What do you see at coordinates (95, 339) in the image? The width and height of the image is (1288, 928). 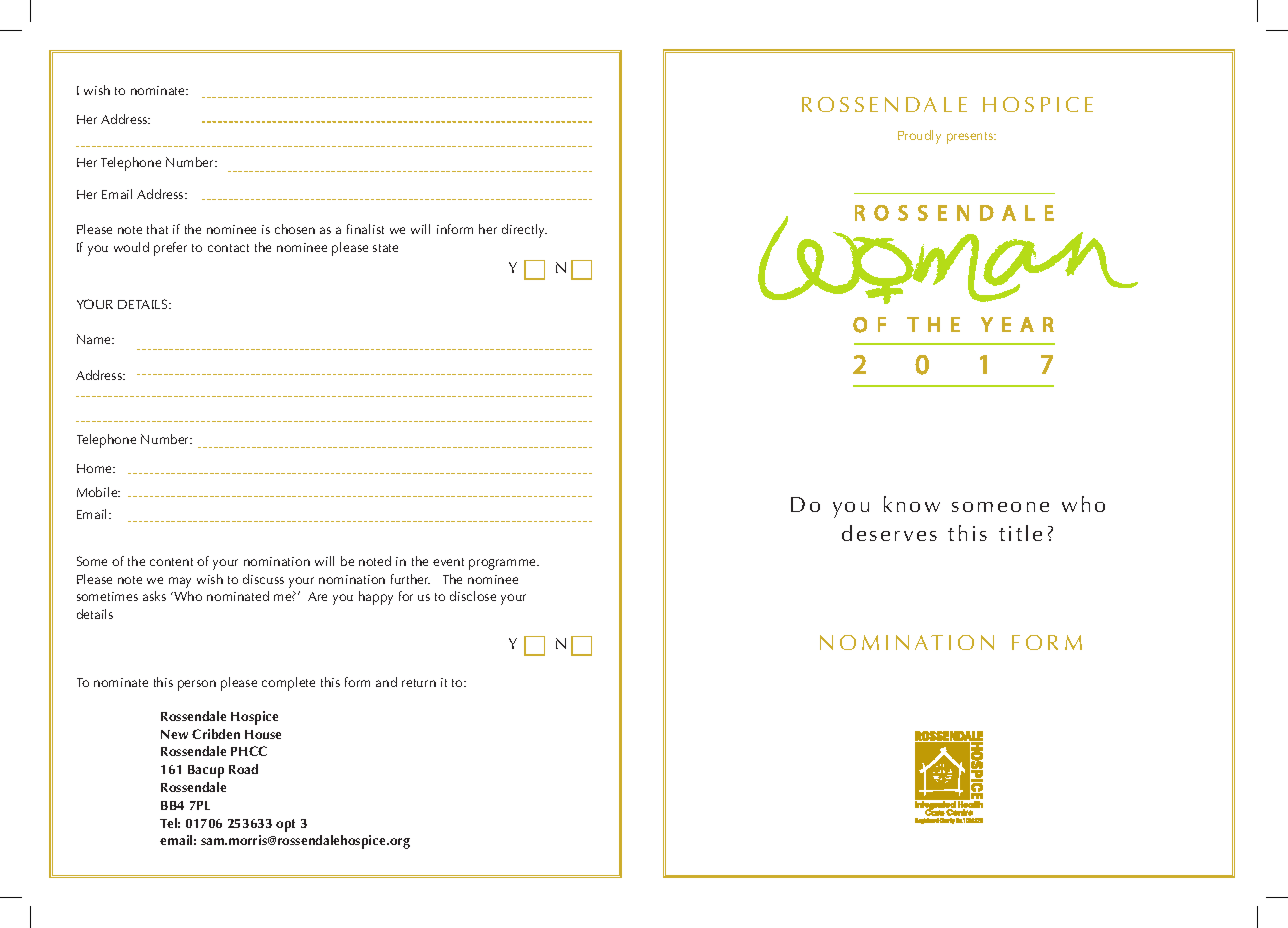 I see `Name` at bounding box center [95, 339].
